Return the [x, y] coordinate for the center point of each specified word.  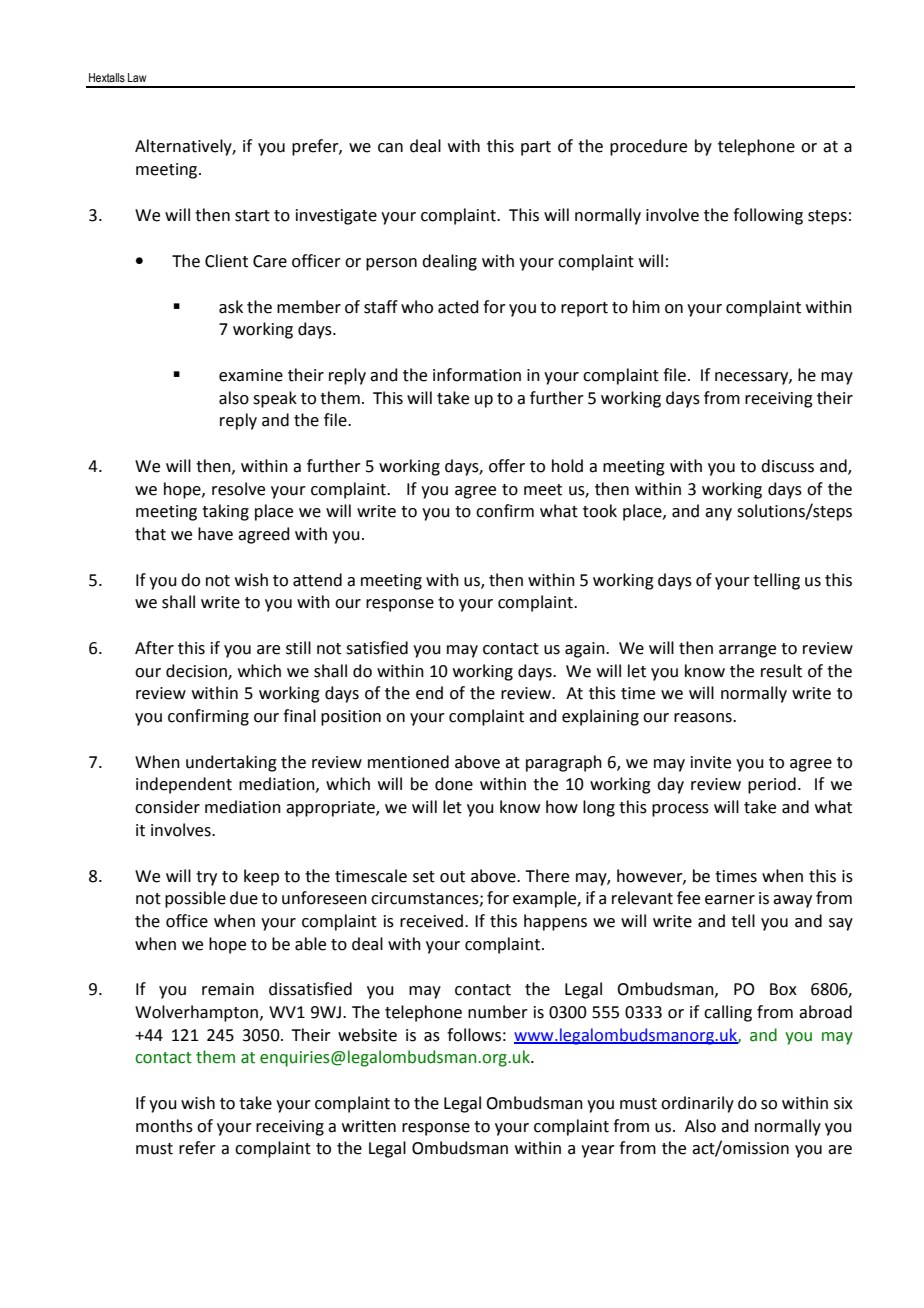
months [164, 1126]
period [772, 785]
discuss [787, 466]
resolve [238, 489]
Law [137, 77]
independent [184, 785]
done [454, 784]
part [536, 148]
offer [507, 466]
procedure [648, 147]
